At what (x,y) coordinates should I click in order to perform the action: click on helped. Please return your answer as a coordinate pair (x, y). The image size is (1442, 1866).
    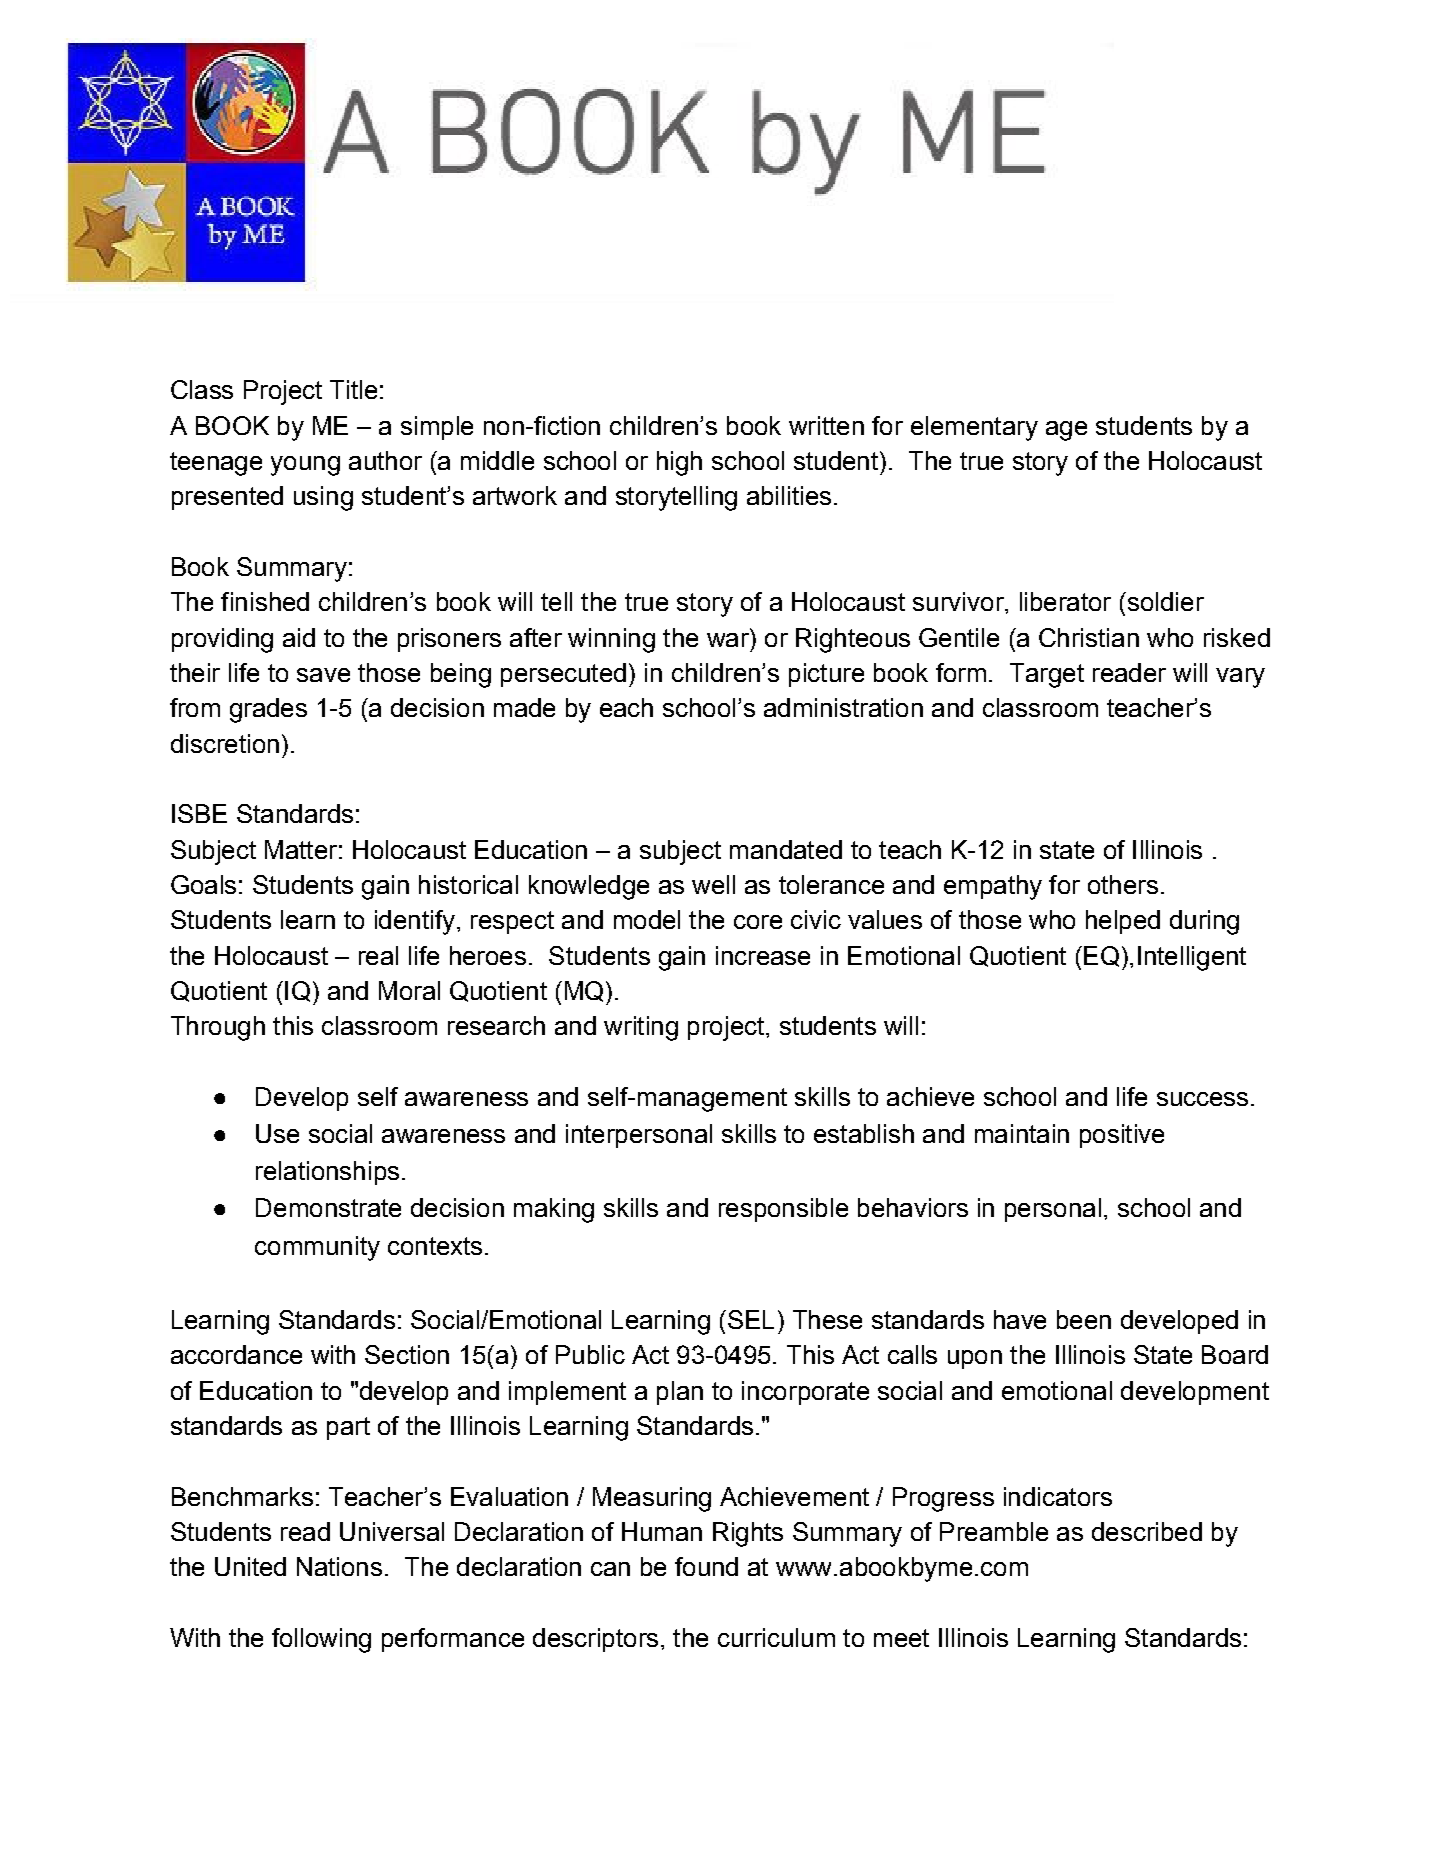
    Looking at the image, I should click on (1123, 922).
